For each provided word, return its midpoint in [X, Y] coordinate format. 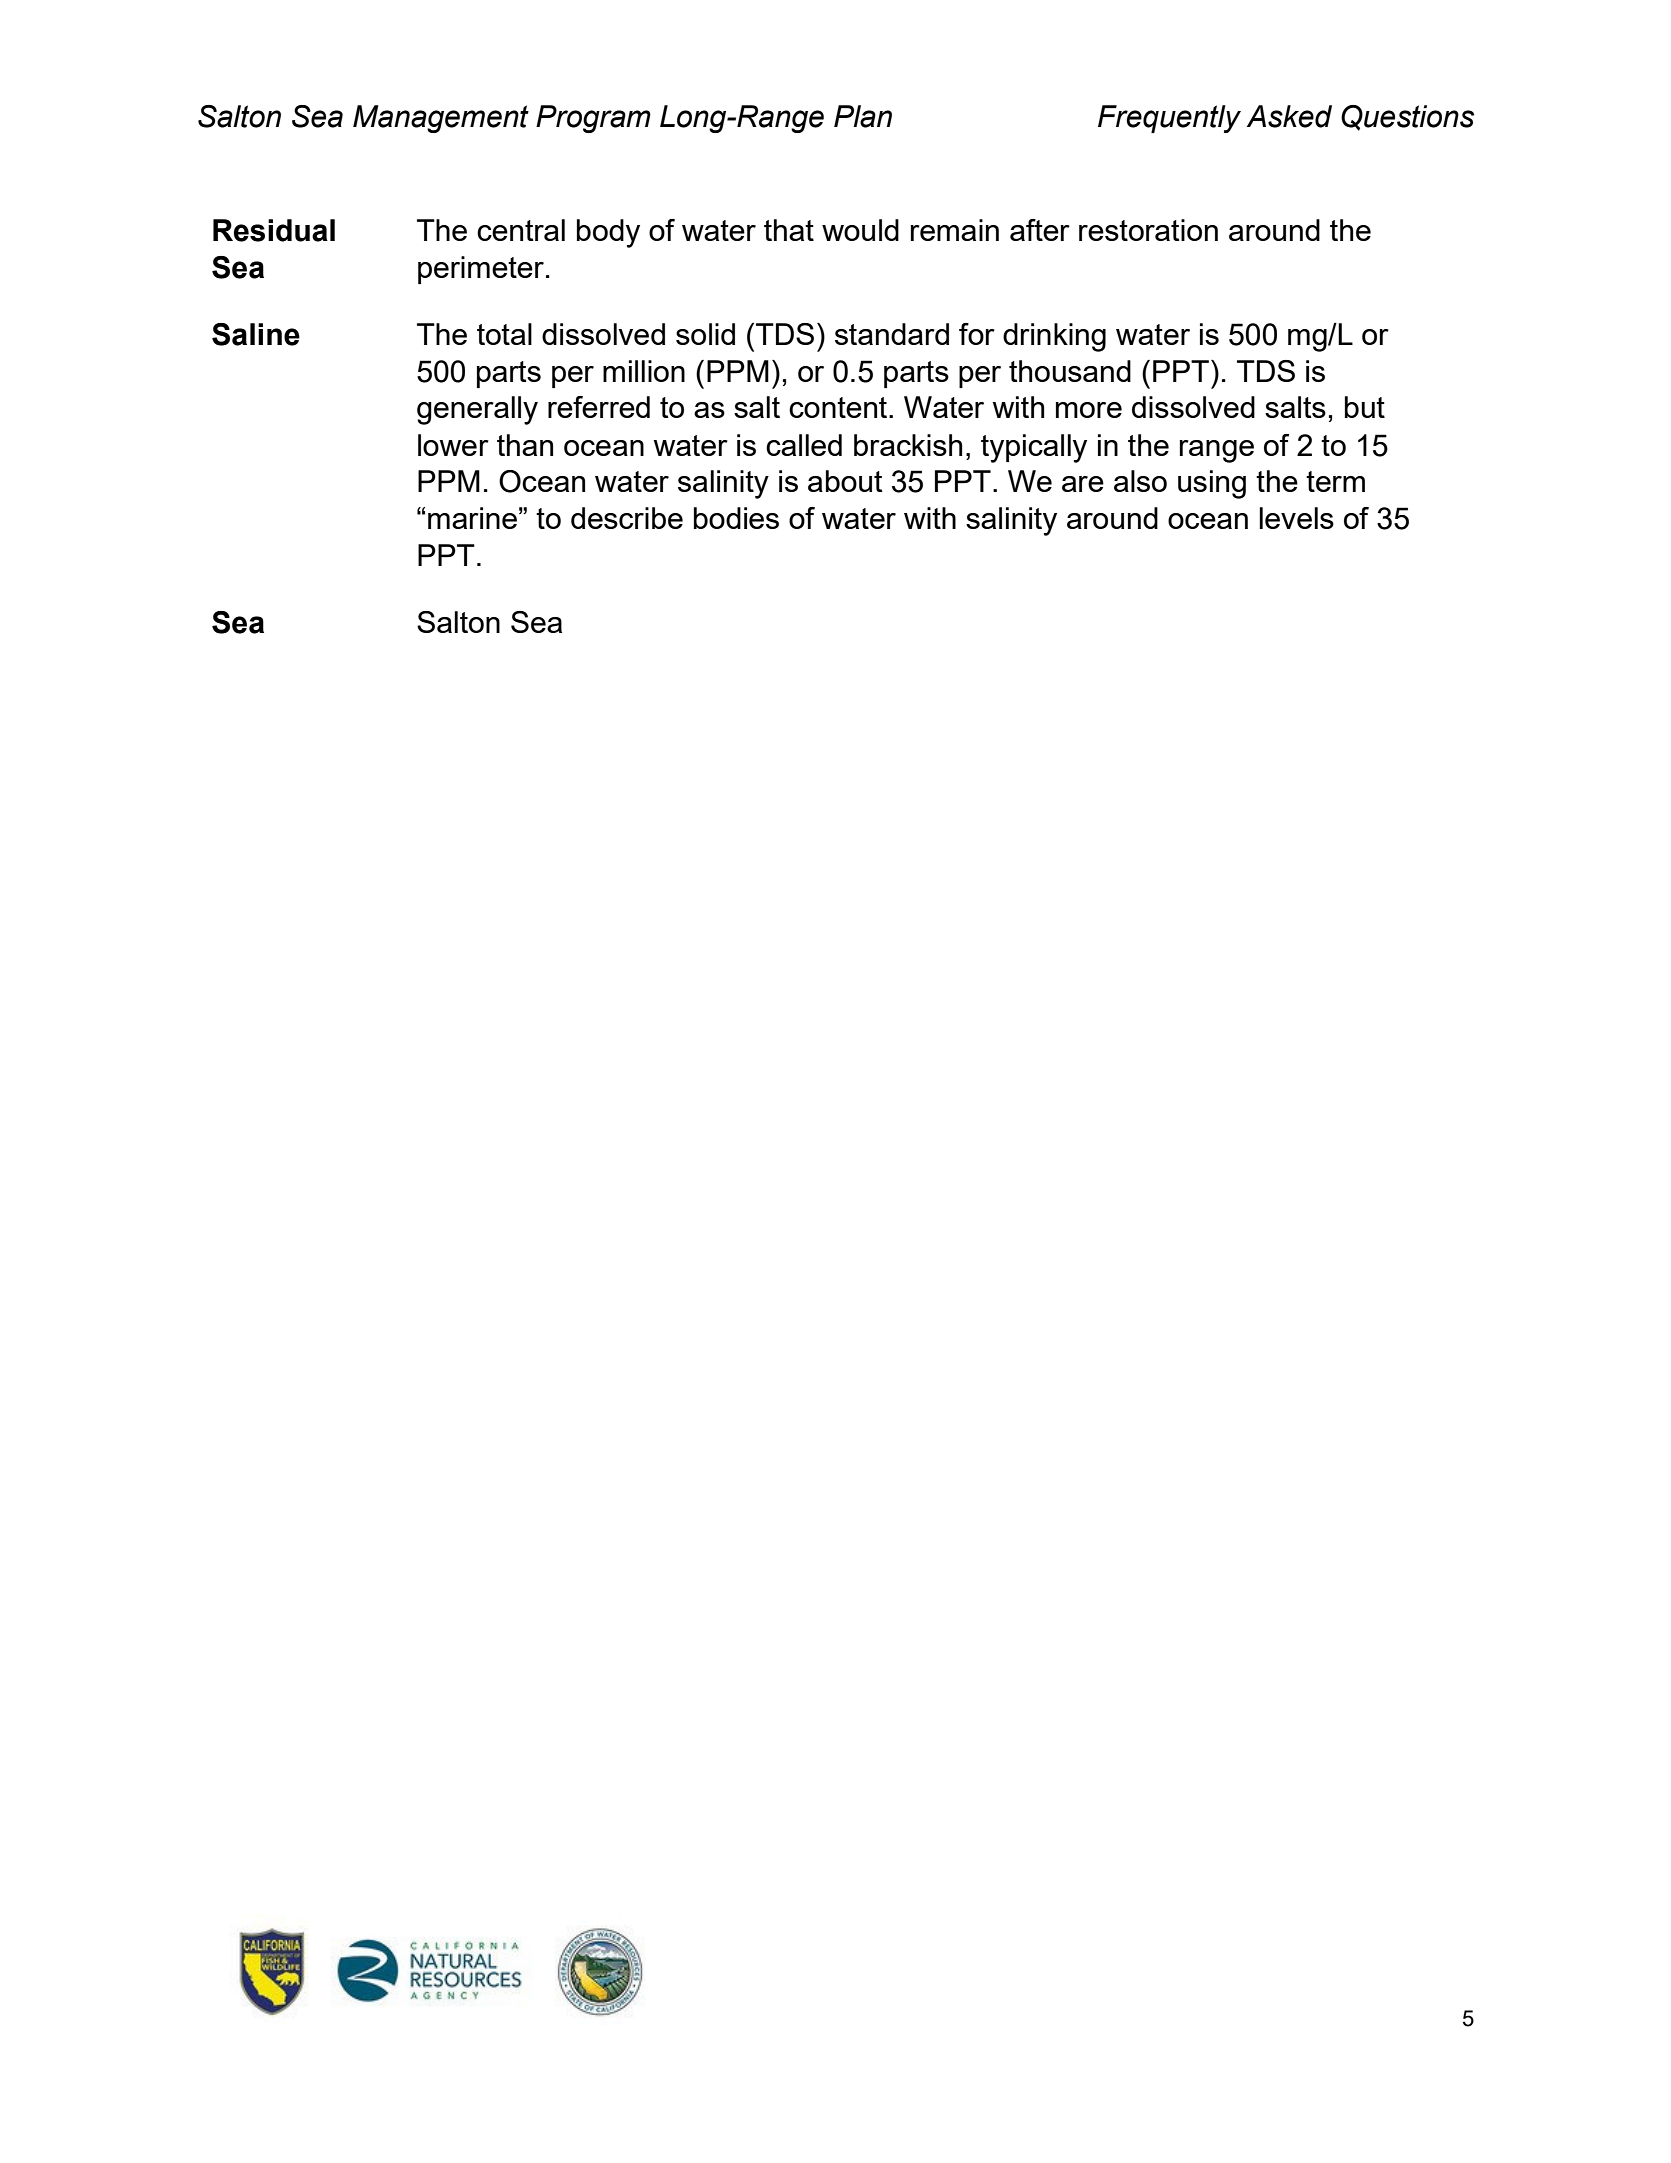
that [789, 230]
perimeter [481, 270]
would [860, 230]
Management [441, 119]
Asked [1289, 116]
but [1365, 407]
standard [892, 334]
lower [453, 445]
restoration [1148, 230]
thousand [1070, 371]
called [804, 445]
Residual [274, 230]
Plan [863, 116]
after [1040, 230]
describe [627, 518]
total [504, 334]
